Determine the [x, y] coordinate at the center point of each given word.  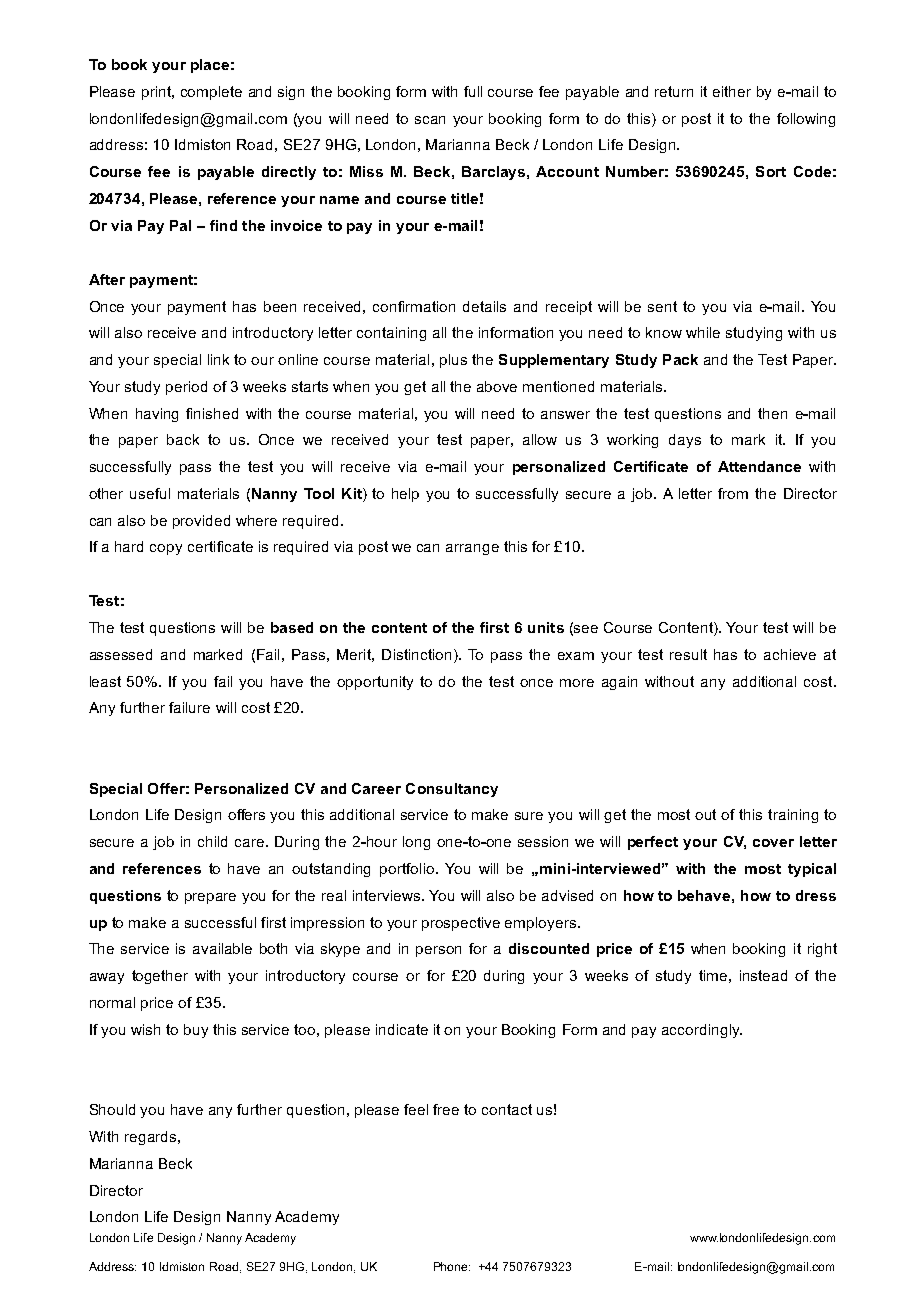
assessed [121, 654]
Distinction [416, 654]
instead [763, 975]
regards [152, 1138]
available [222, 948]
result [688, 654]
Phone [452, 1266]
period [186, 388]
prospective [461, 924]
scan [430, 120]
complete [211, 93]
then [772, 413]
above [497, 386]
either [732, 91]
